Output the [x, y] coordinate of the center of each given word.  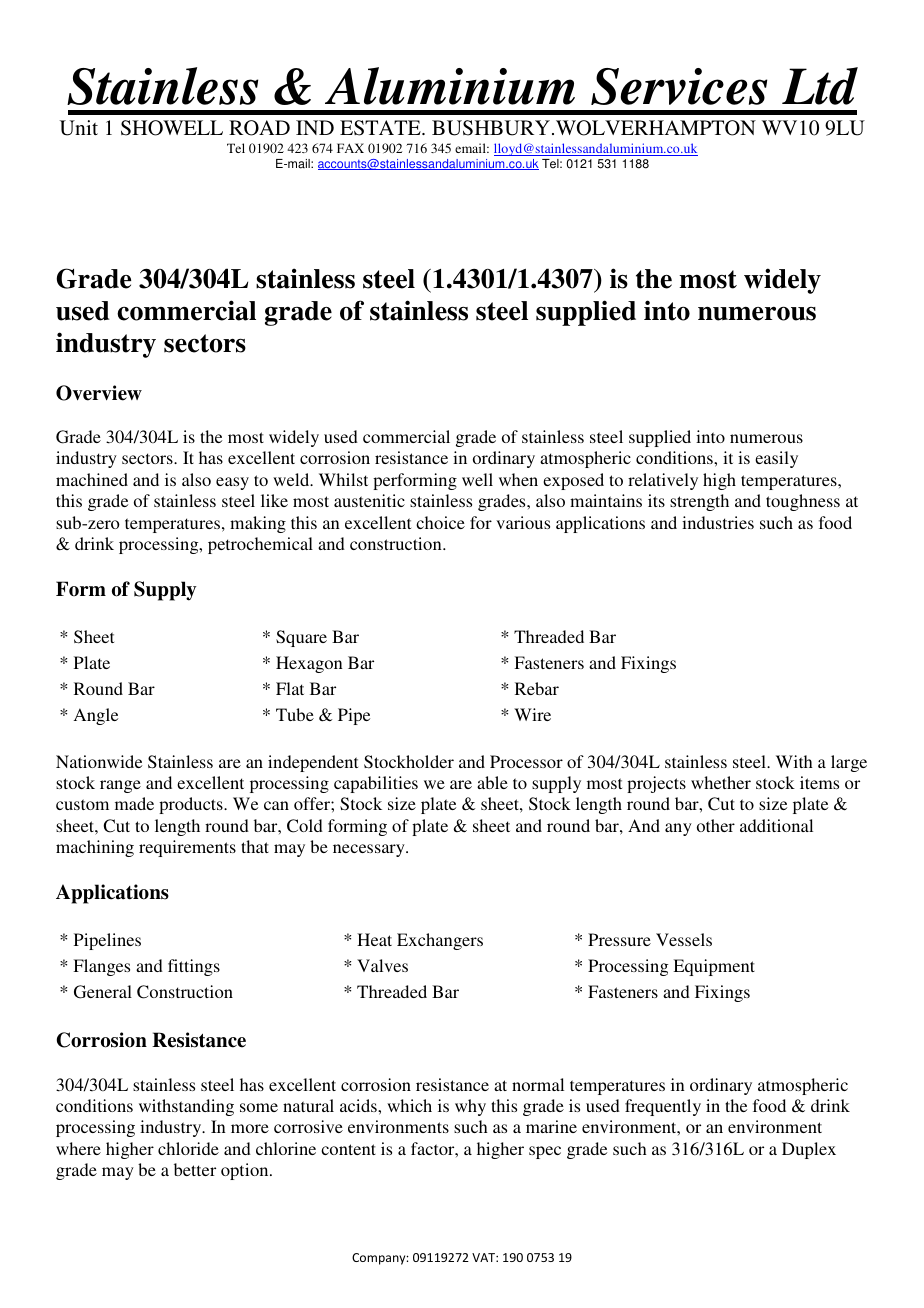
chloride [188, 1148]
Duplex [809, 1150]
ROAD [259, 128]
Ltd [820, 86]
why [470, 1107]
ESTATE [381, 128]
